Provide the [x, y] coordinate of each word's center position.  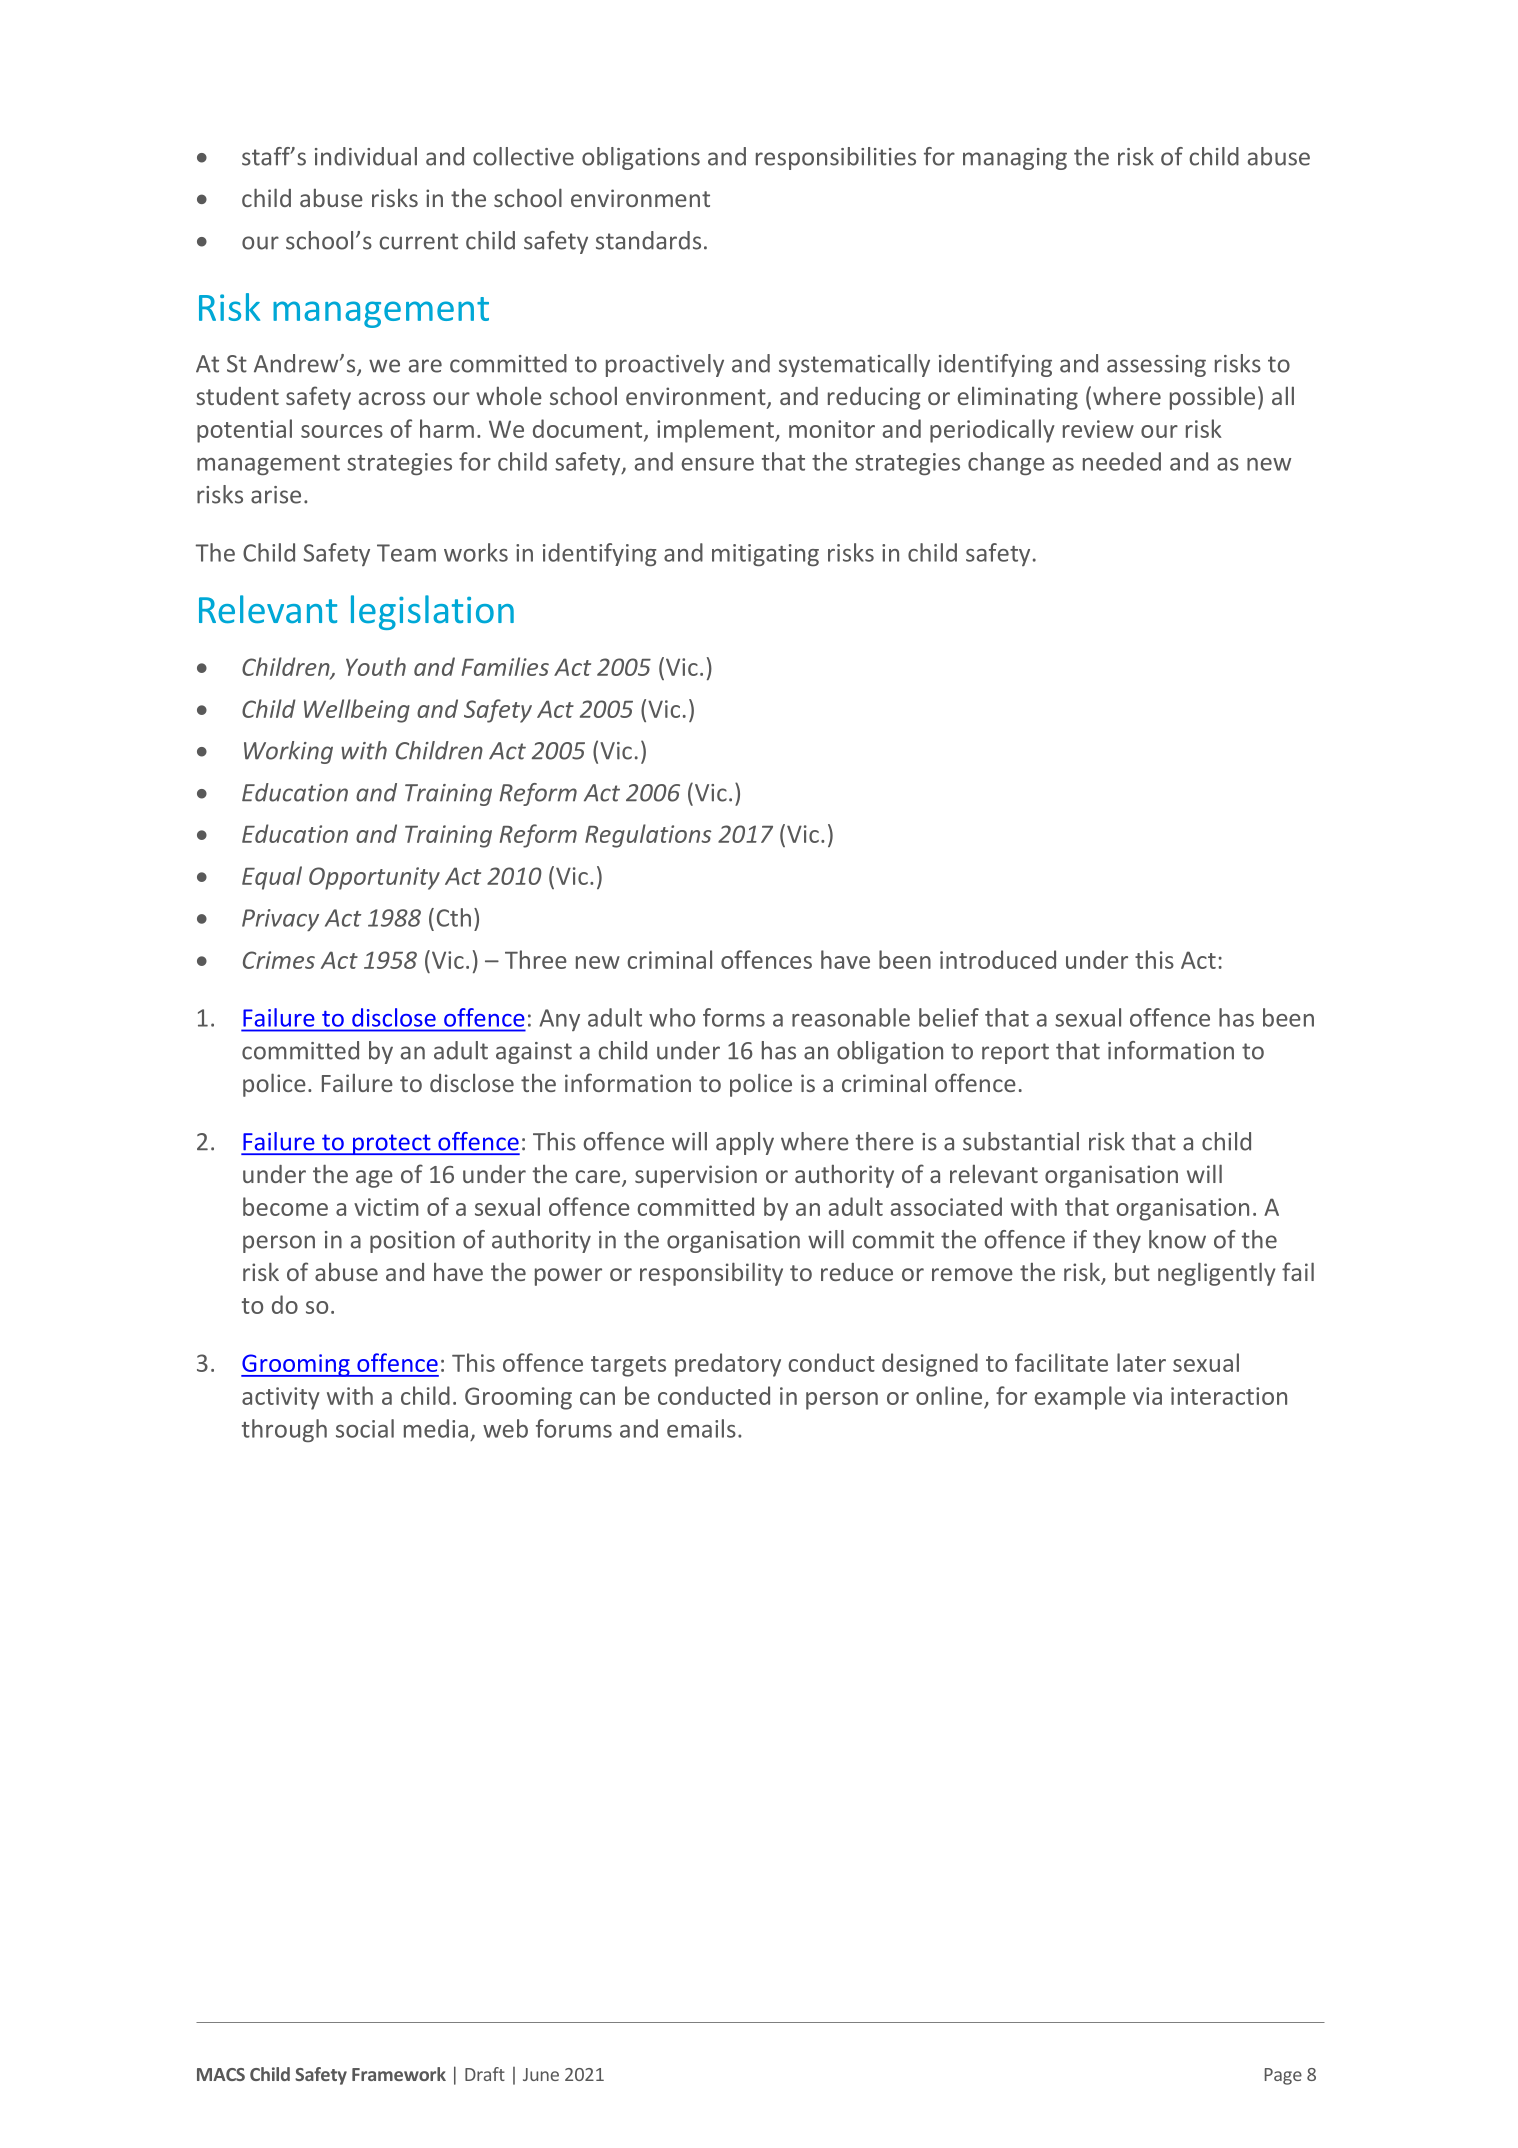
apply [745, 1143]
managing [1015, 159]
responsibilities [836, 158]
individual [366, 156]
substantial [1021, 1141]
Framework [399, 2074]
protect [391, 1144]
